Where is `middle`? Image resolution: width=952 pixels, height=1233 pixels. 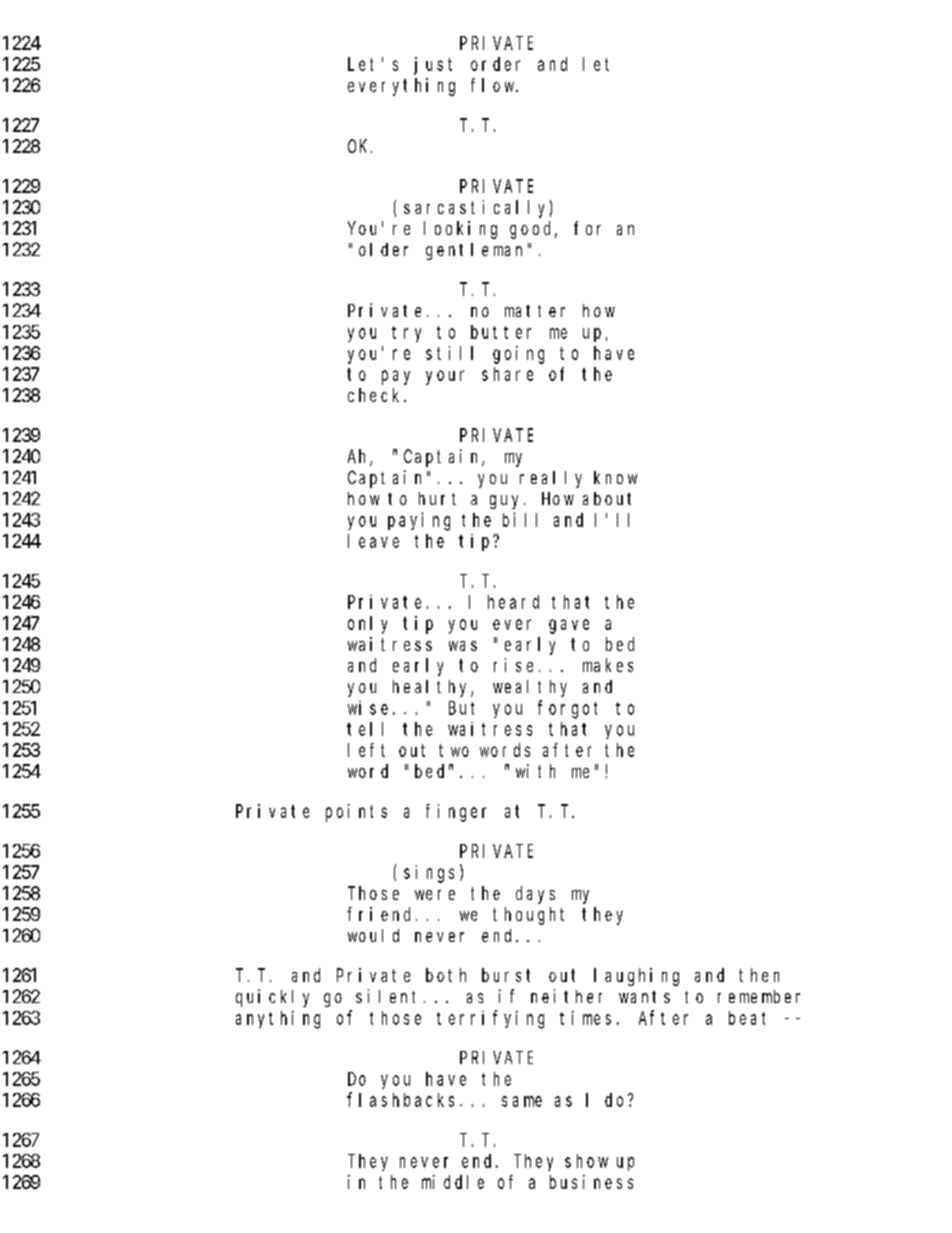
middle is located at coordinates (453, 1182).
